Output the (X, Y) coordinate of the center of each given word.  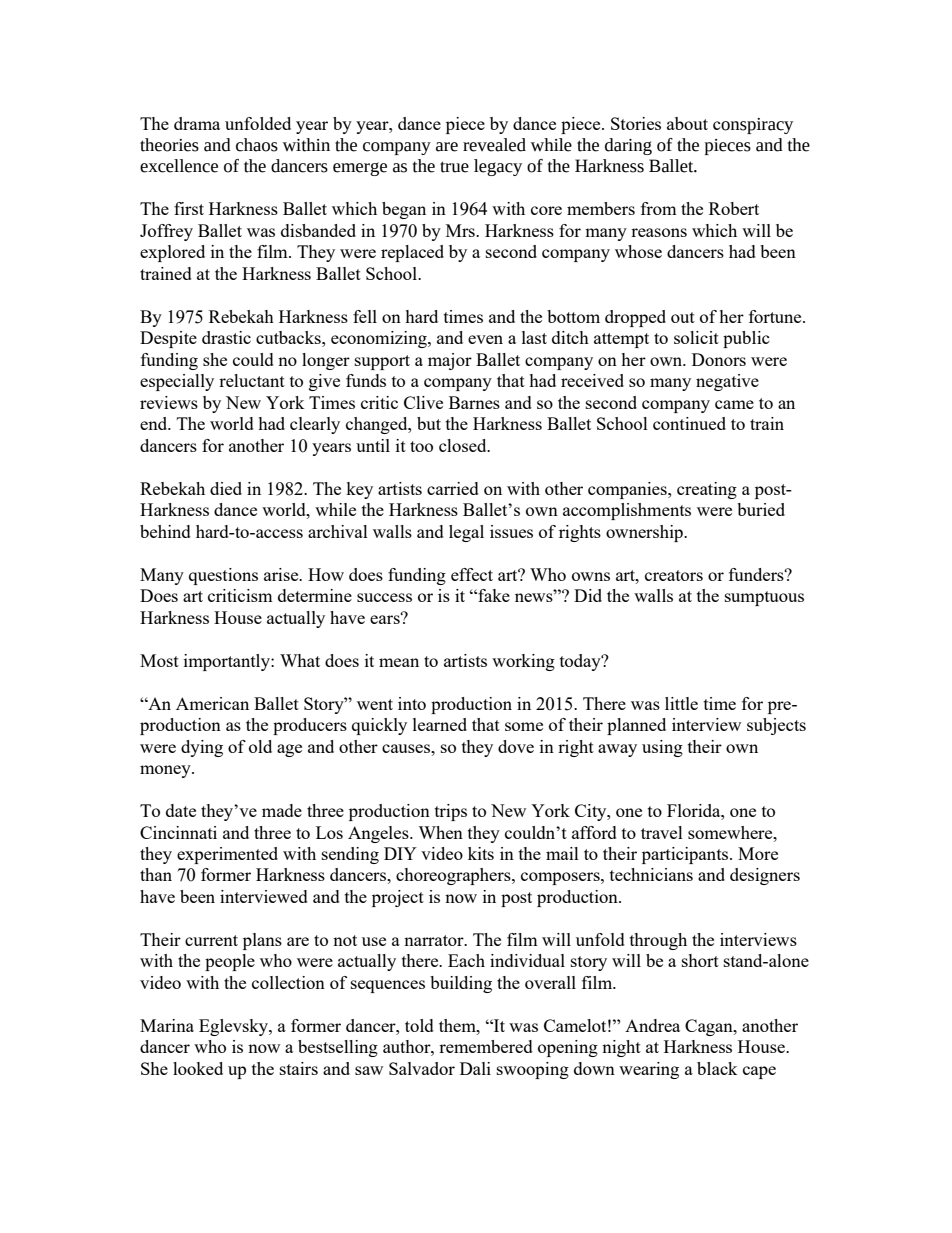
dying (202, 748)
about (687, 123)
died (226, 488)
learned (440, 724)
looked (198, 1068)
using (662, 748)
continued (689, 423)
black (717, 1068)
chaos (257, 145)
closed (464, 445)
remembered (486, 1046)
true (454, 167)
